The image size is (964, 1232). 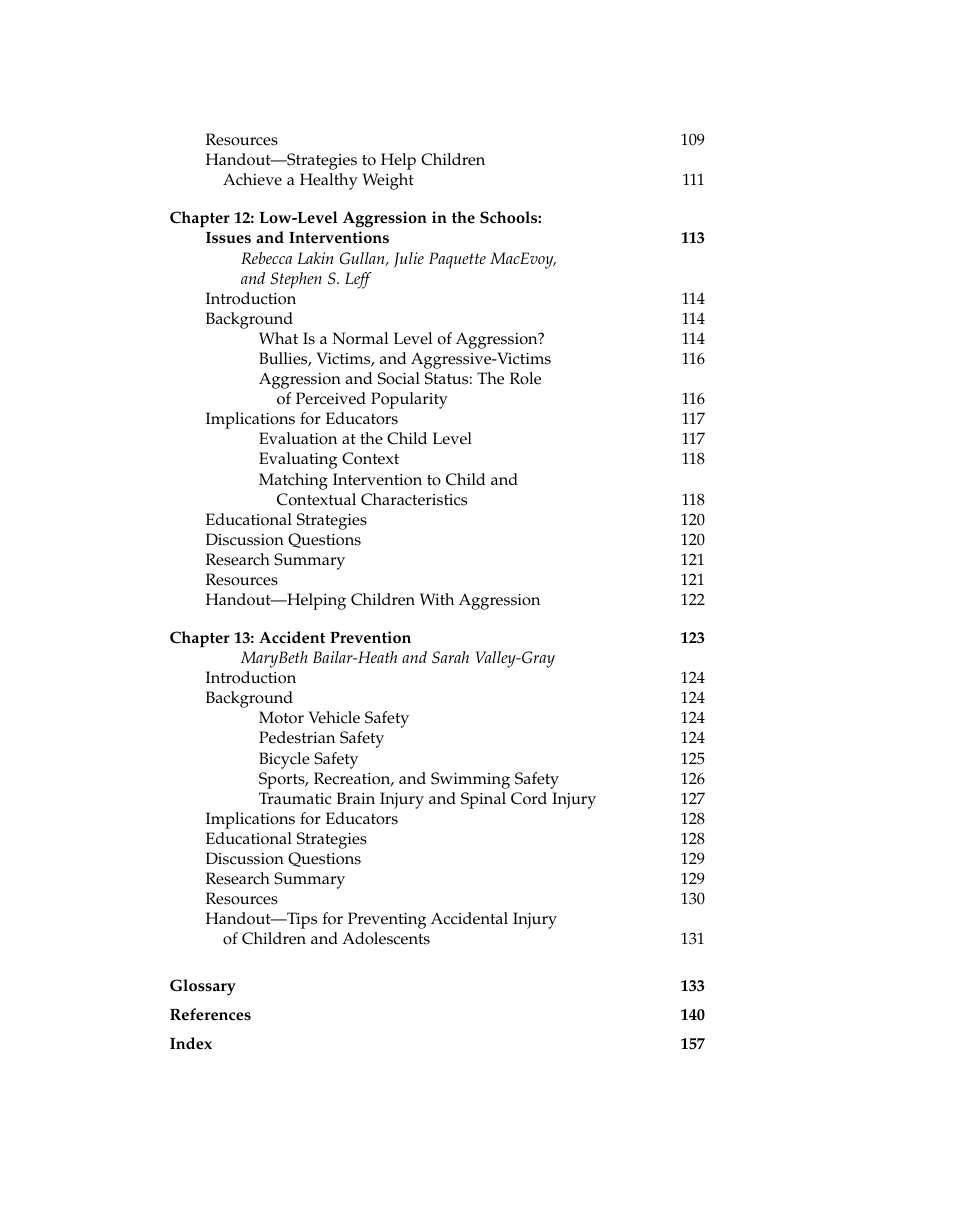 I want to click on Adolescents, so click(x=386, y=938).
